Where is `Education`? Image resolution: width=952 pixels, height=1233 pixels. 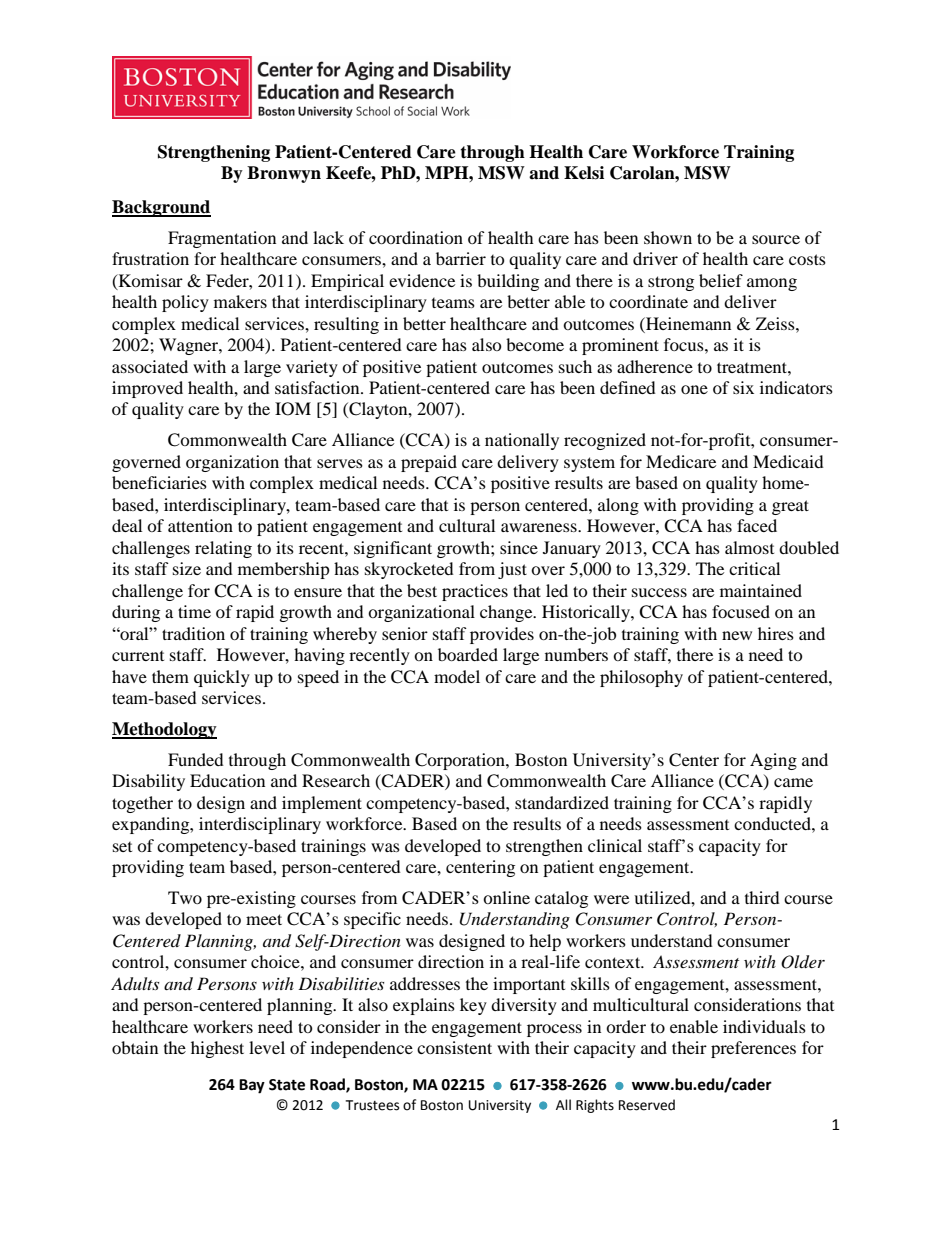
Education is located at coordinates (227, 780).
